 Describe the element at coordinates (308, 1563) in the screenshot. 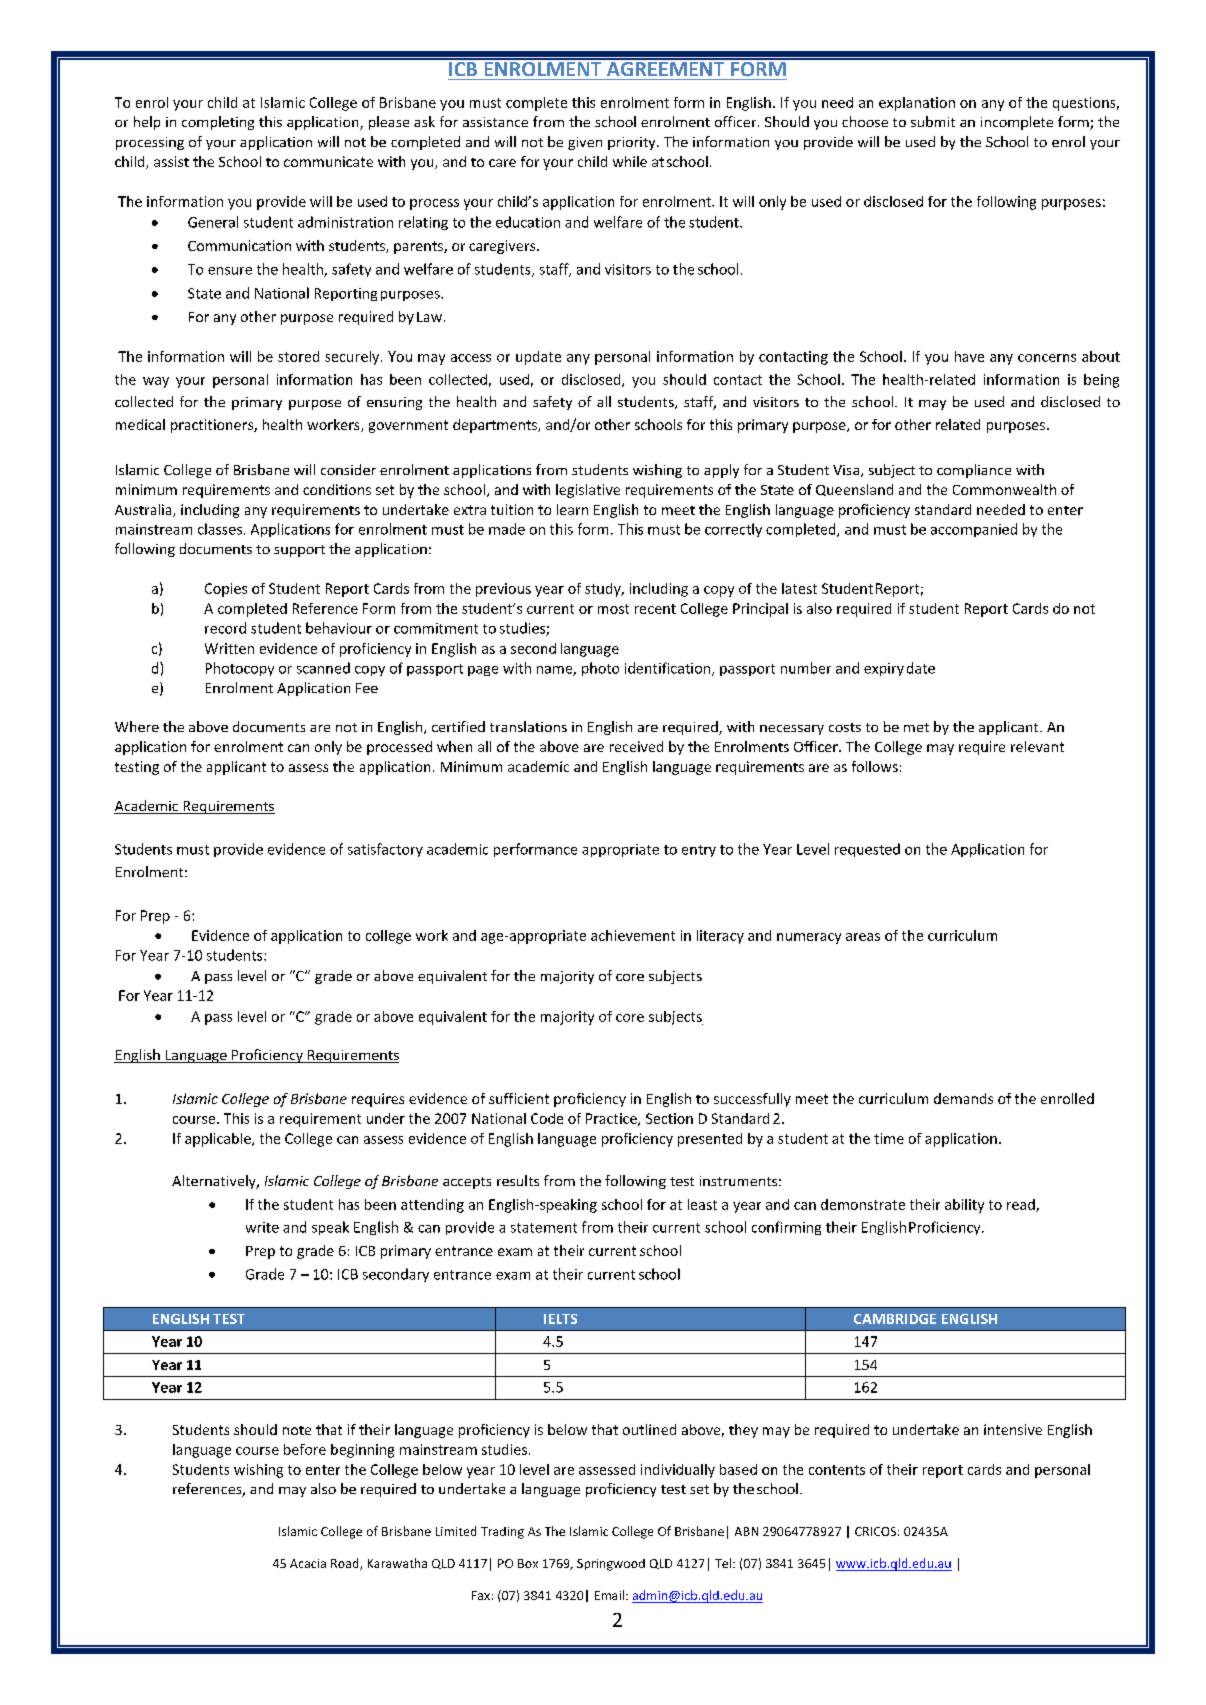

I see `Acacia` at that location.
